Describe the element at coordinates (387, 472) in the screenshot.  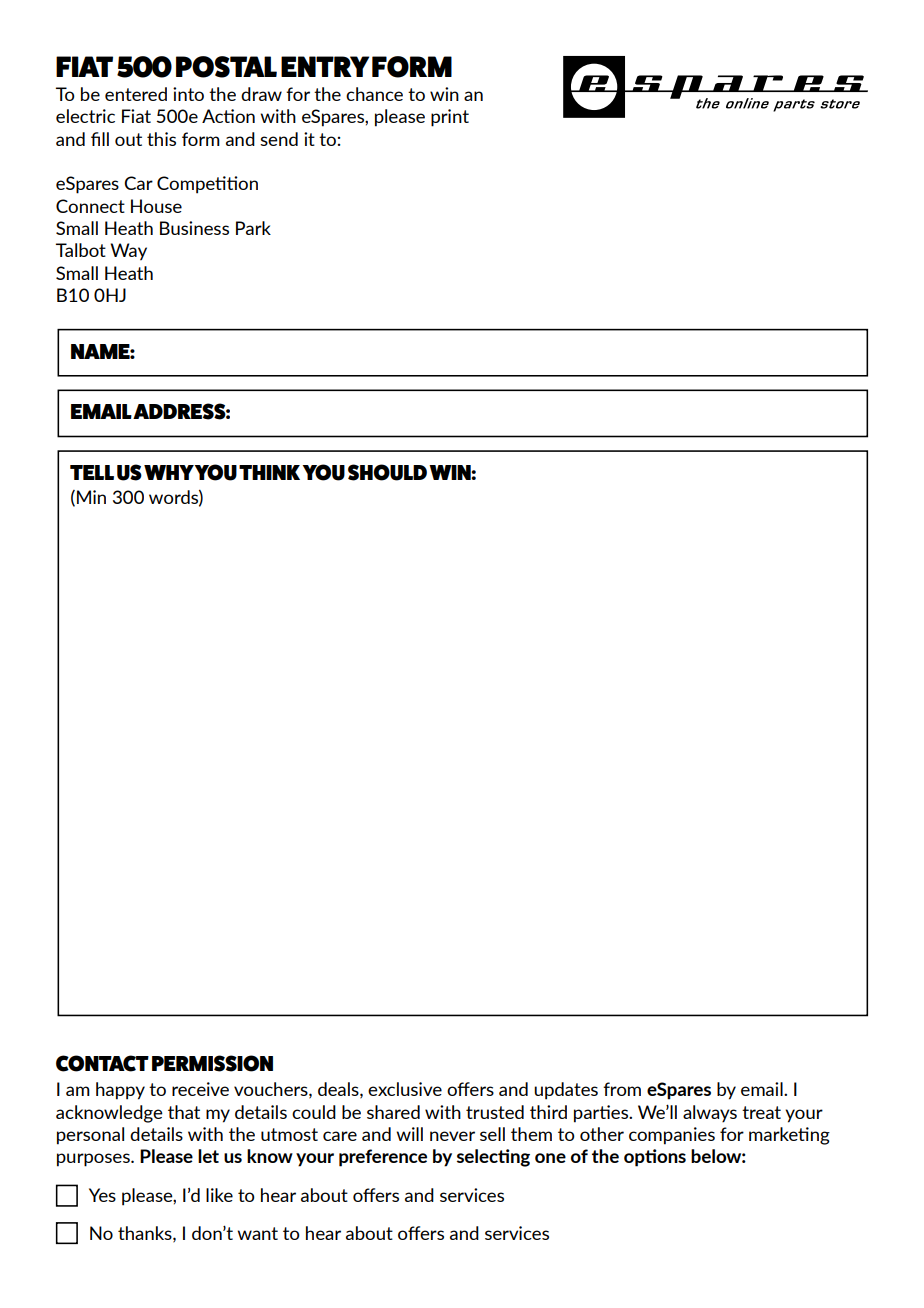
I see `SHOULD` at that location.
